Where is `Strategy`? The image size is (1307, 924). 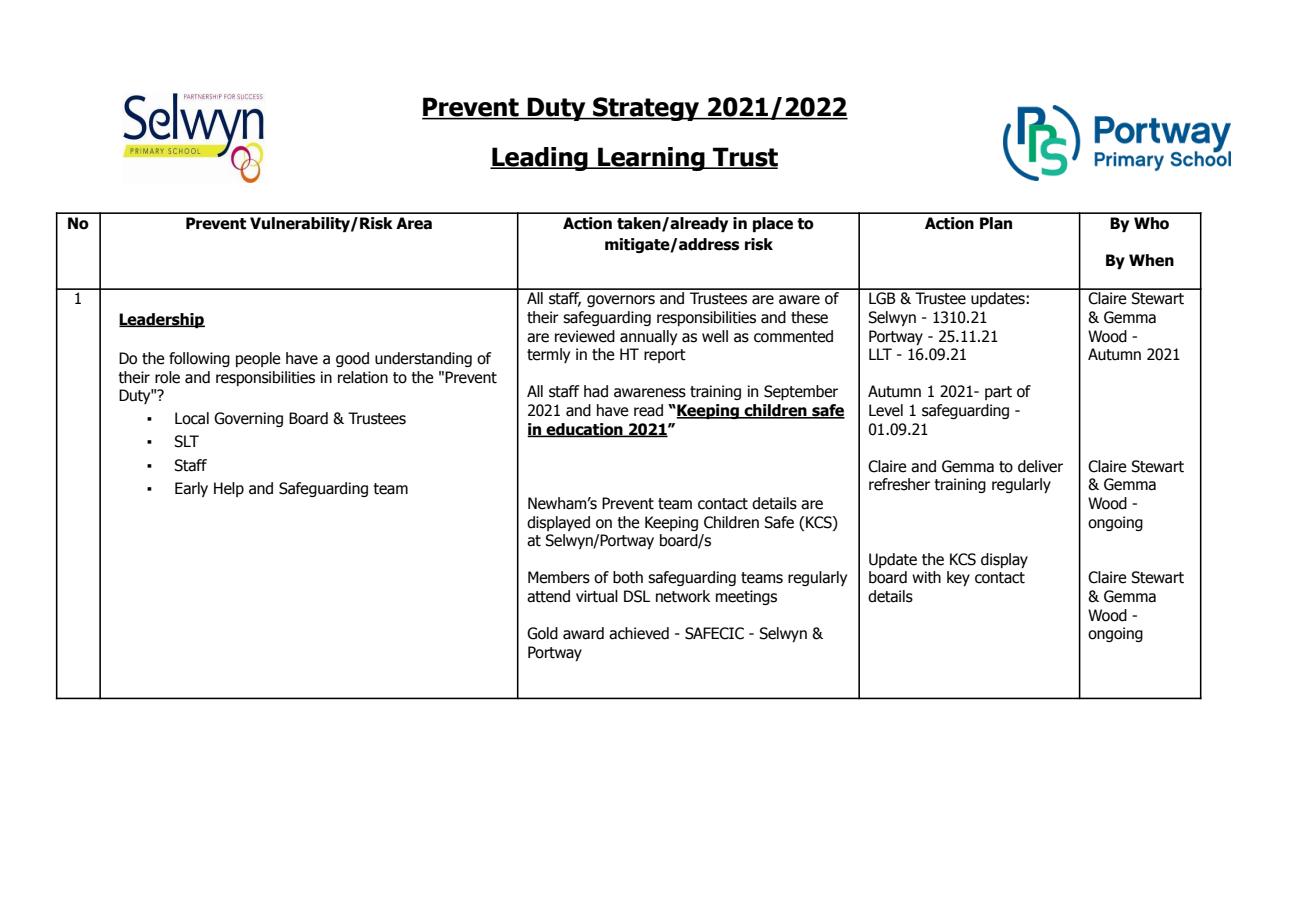
Strategy is located at coordinates (646, 109).
